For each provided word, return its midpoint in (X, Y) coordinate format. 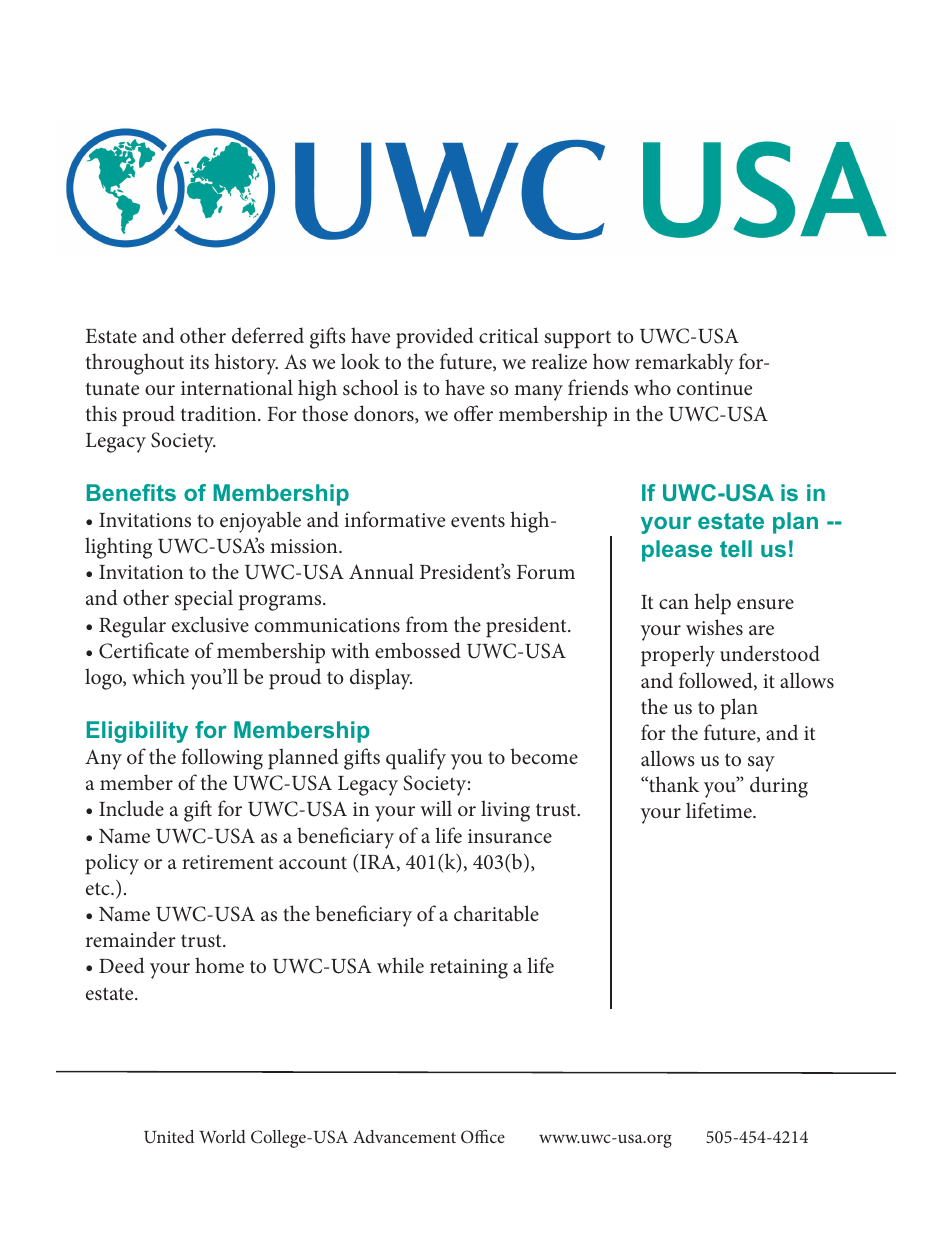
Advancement (404, 1136)
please (677, 551)
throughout (135, 364)
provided (435, 338)
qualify (416, 759)
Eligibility (137, 732)
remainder (131, 939)
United (169, 1136)
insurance (510, 836)
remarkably (684, 364)
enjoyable (260, 522)
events (478, 521)
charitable (496, 913)
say (761, 764)
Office (483, 1136)
